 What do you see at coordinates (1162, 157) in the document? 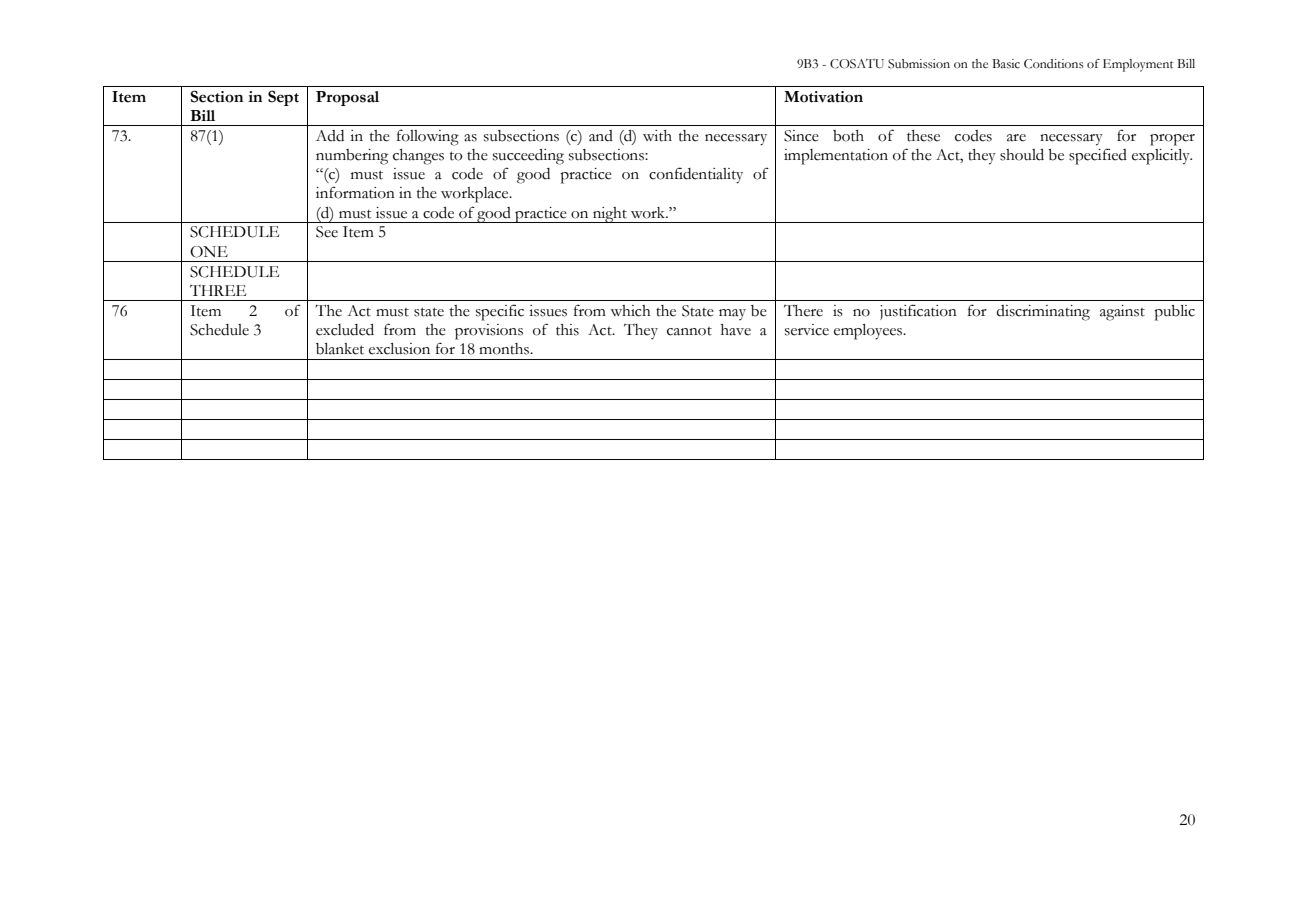
I see `explicitly` at bounding box center [1162, 157].
